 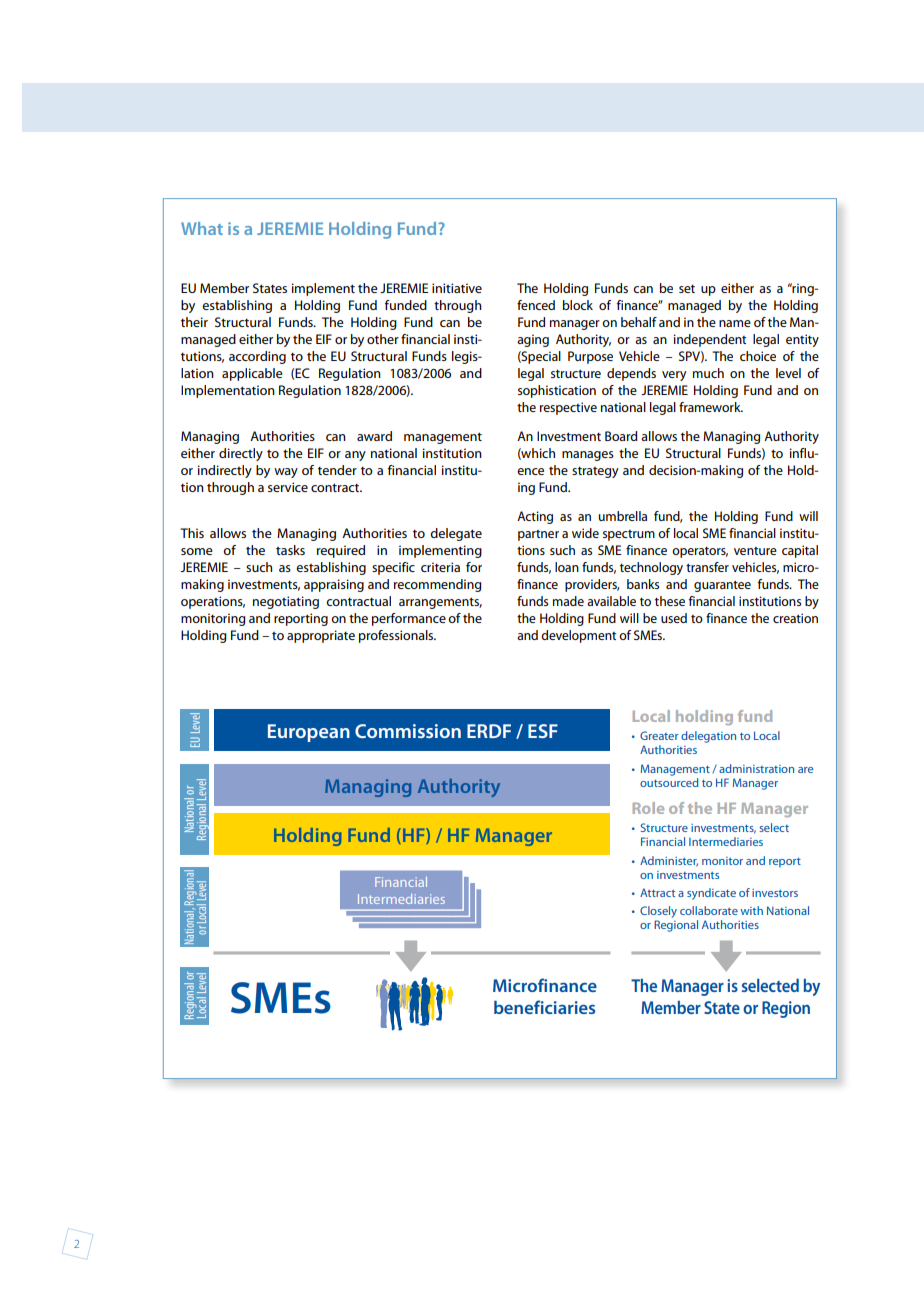 What do you see at coordinates (544, 1007) in the screenshot?
I see `beneficiaries` at bounding box center [544, 1007].
